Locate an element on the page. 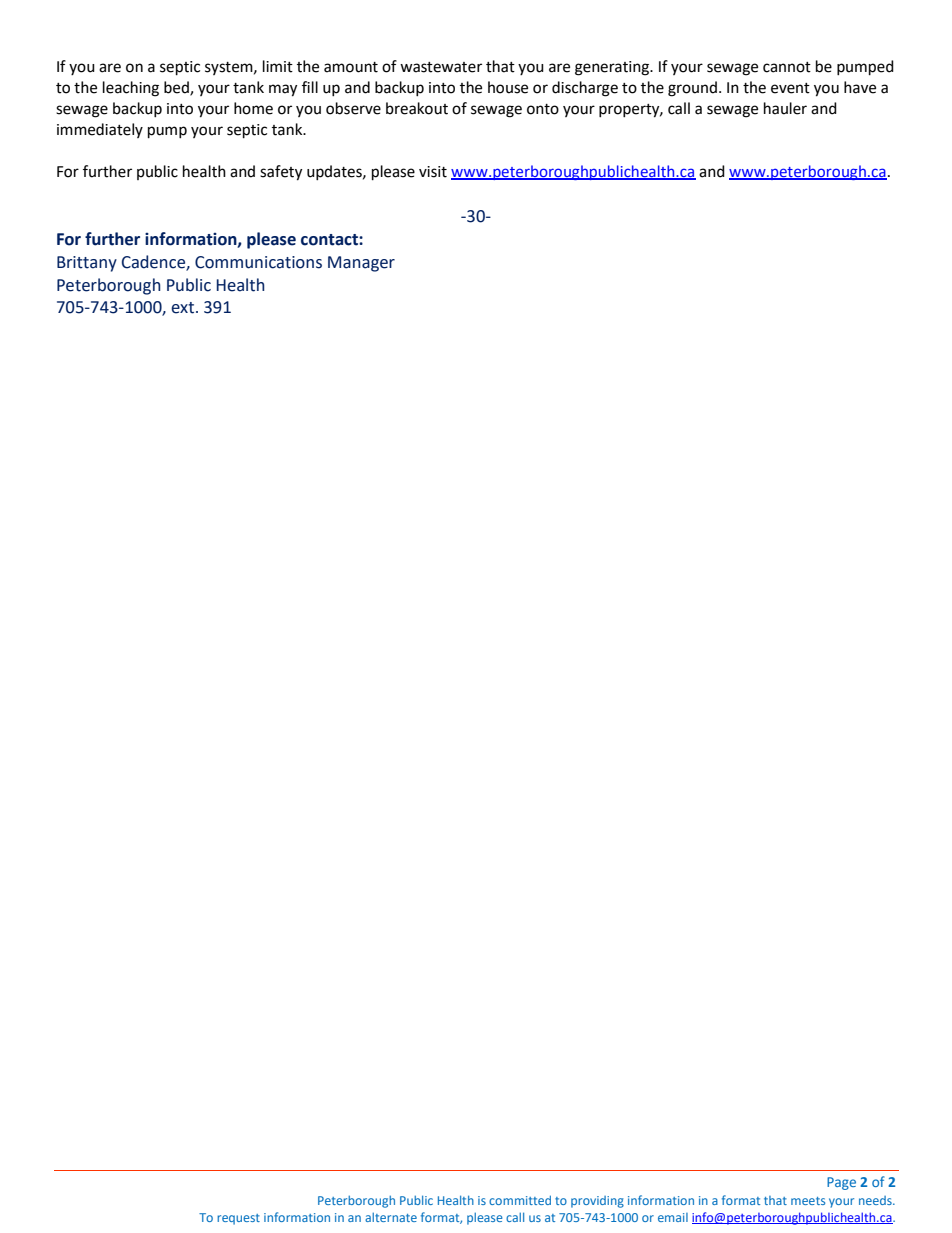 This image has width=952, height=1233. request is located at coordinates (238, 1219).
